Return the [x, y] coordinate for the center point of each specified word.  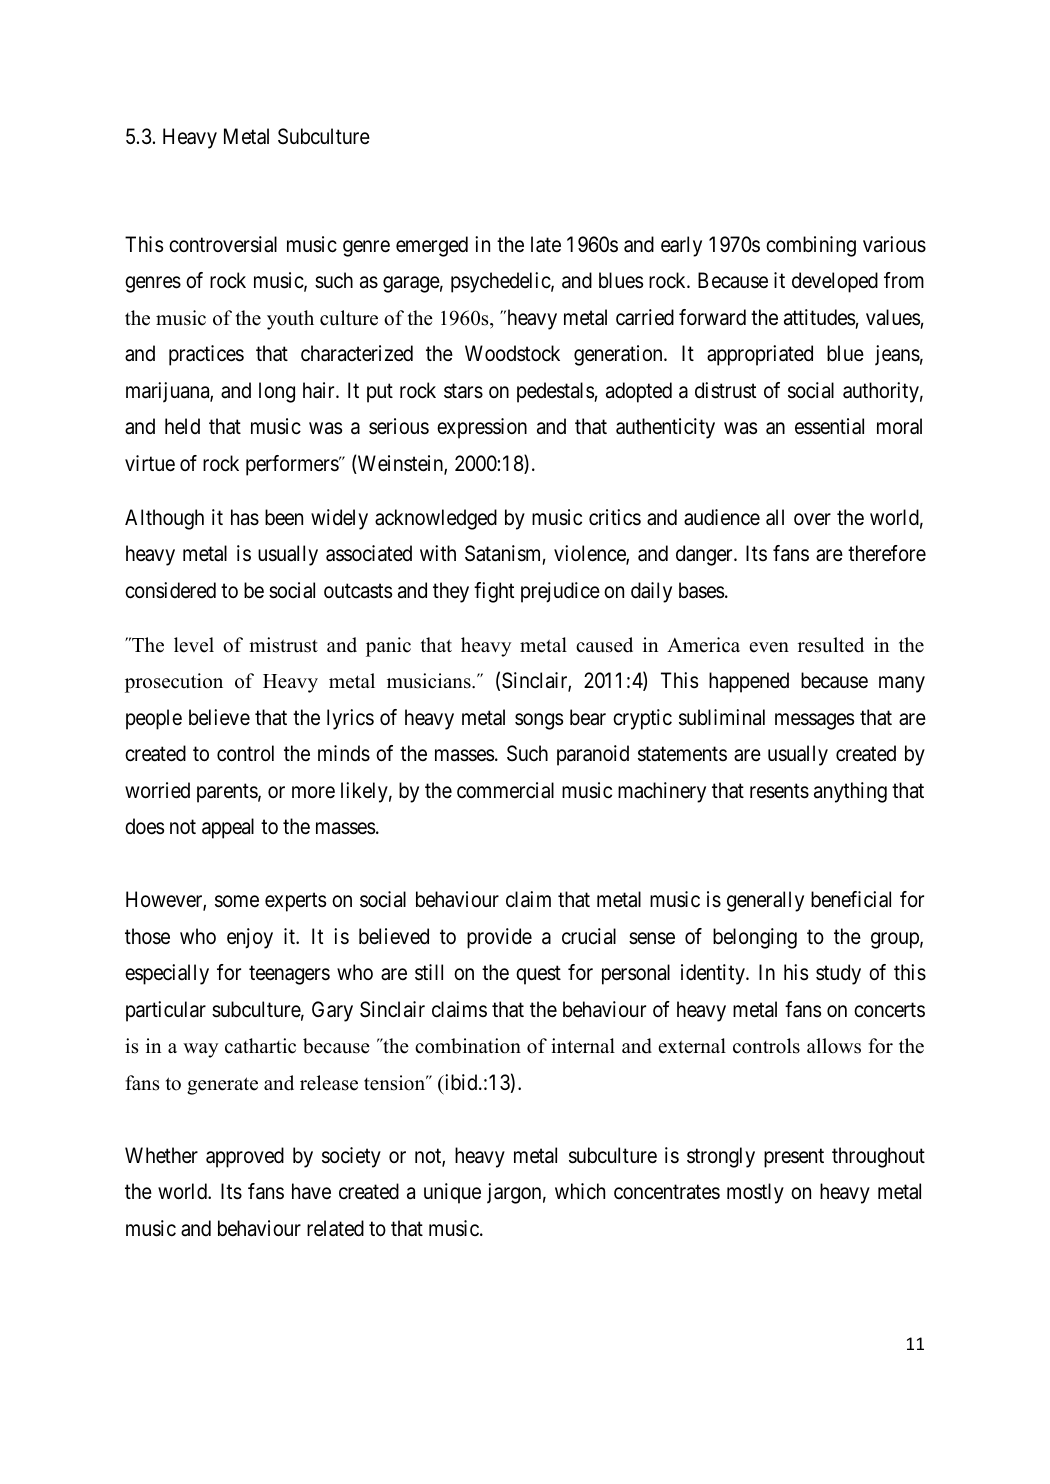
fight [494, 592]
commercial [505, 790]
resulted [831, 645]
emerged [432, 246]
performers [293, 465]
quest [538, 975]
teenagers [289, 975]
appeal [228, 828]
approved [245, 1157]
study [838, 974]
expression [482, 428]
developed [835, 282]
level [194, 645]
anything [850, 792]
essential [829, 426]
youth [290, 320]
